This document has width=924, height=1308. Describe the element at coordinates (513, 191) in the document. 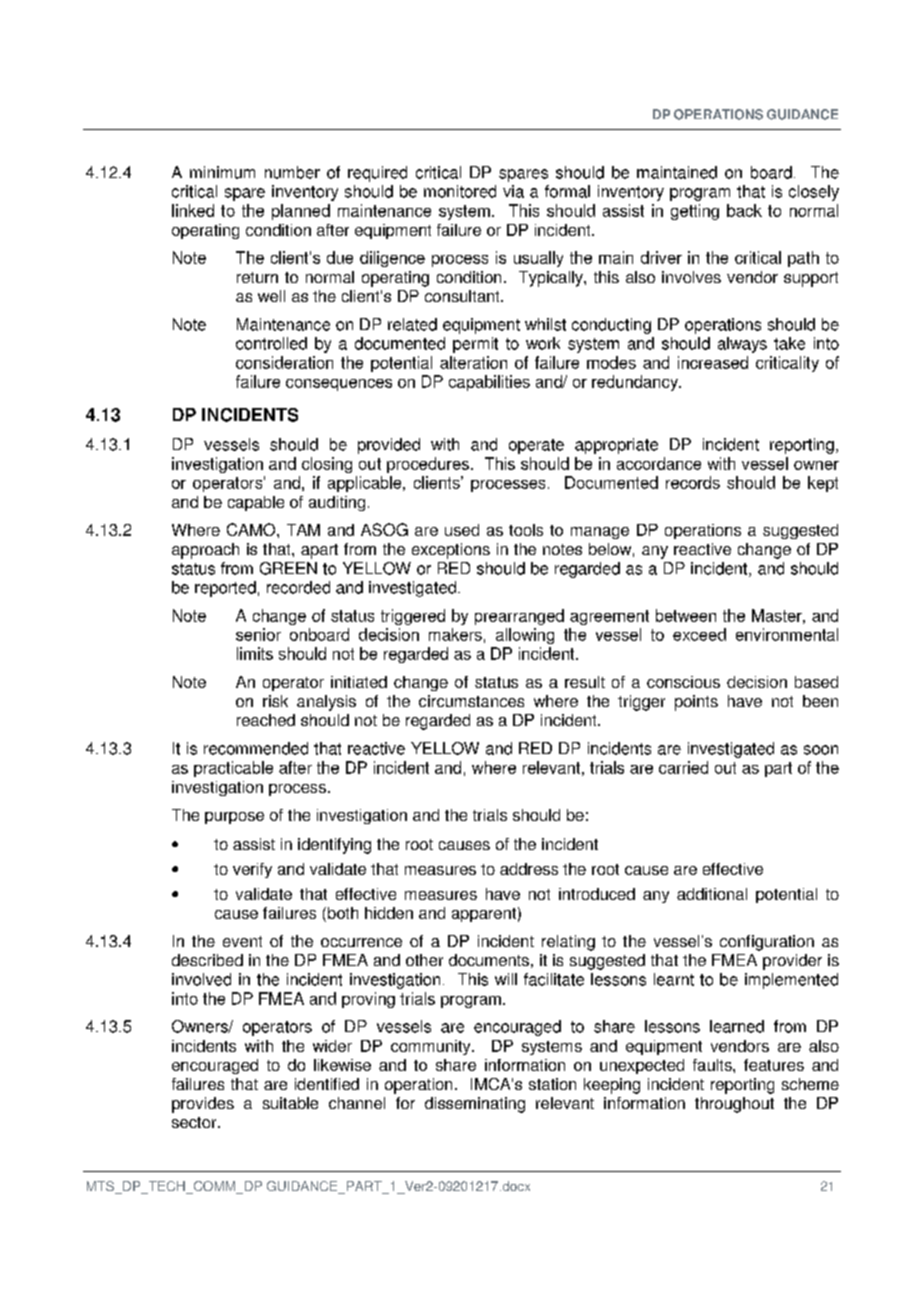

I see `via` at that location.
